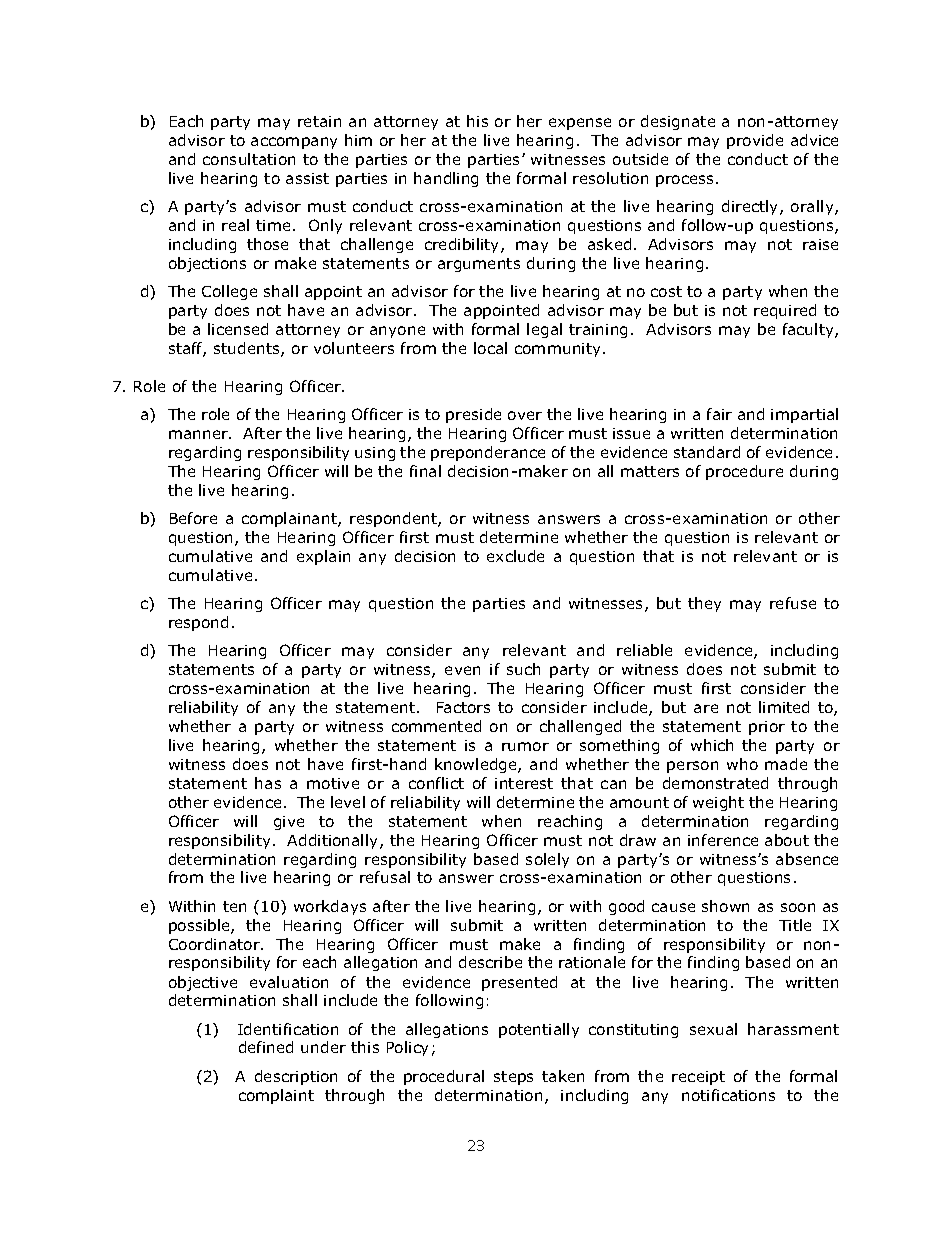 The height and width of the document is (1233, 952). I want to click on who, so click(742, 764).
